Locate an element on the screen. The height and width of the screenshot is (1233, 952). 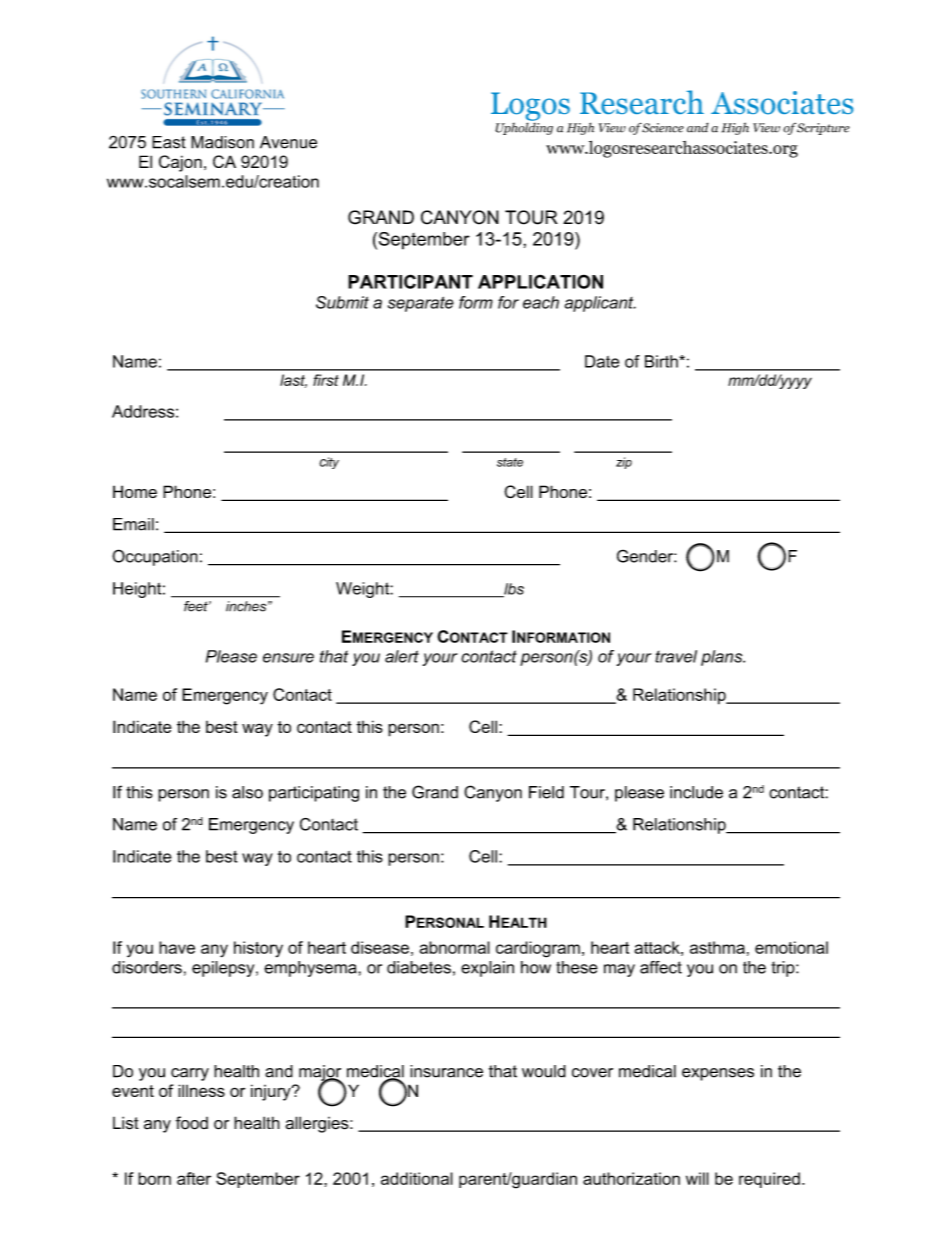
food is located at coordinates (192, 1123).
